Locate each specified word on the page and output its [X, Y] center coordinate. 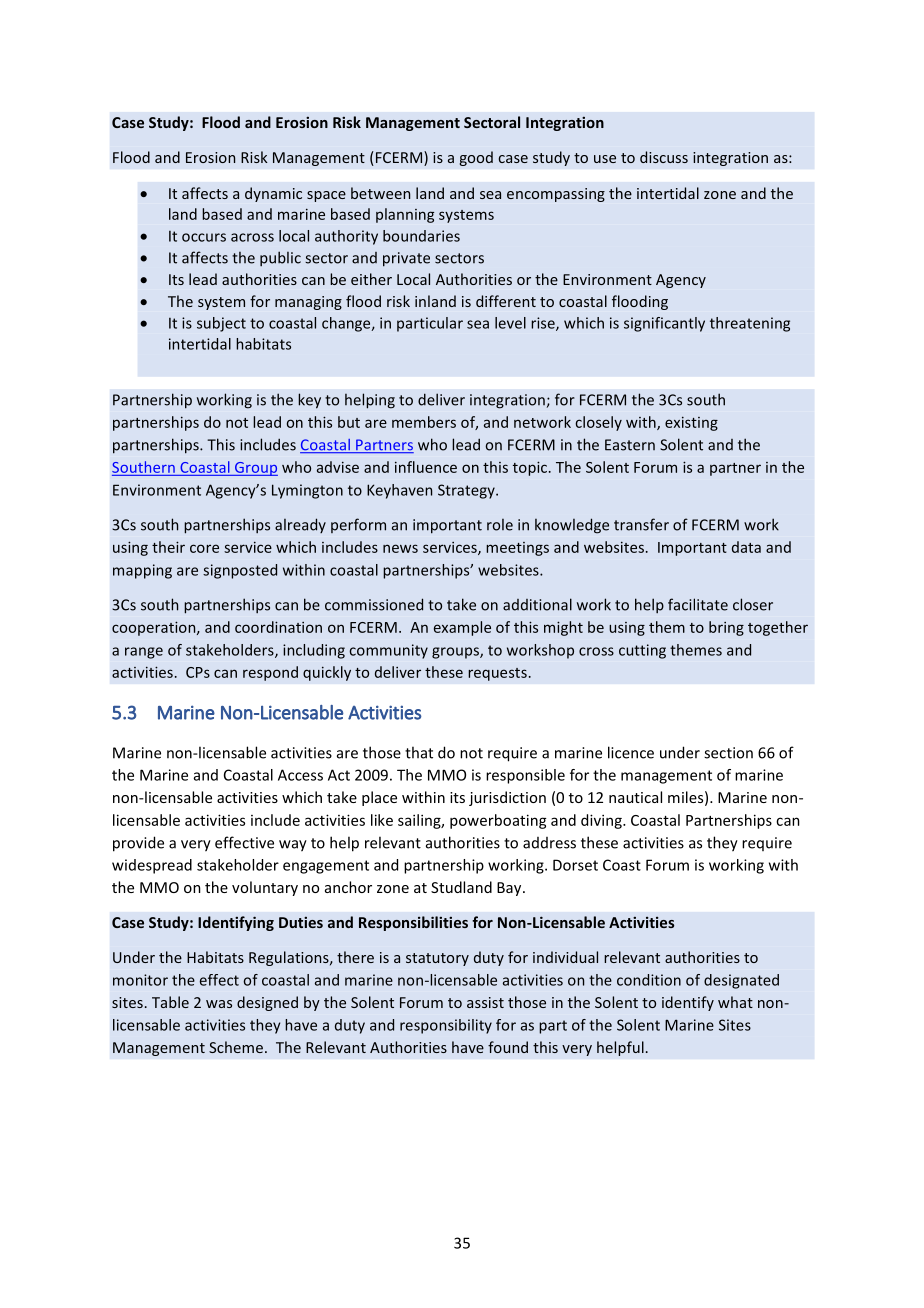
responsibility [446, 1026]
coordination [278, 627]
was [219, 1004]
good [476, 158]
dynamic [273, 194]
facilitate [698, 604]
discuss [664, 157]
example [462, 628]
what [735, 1002]
